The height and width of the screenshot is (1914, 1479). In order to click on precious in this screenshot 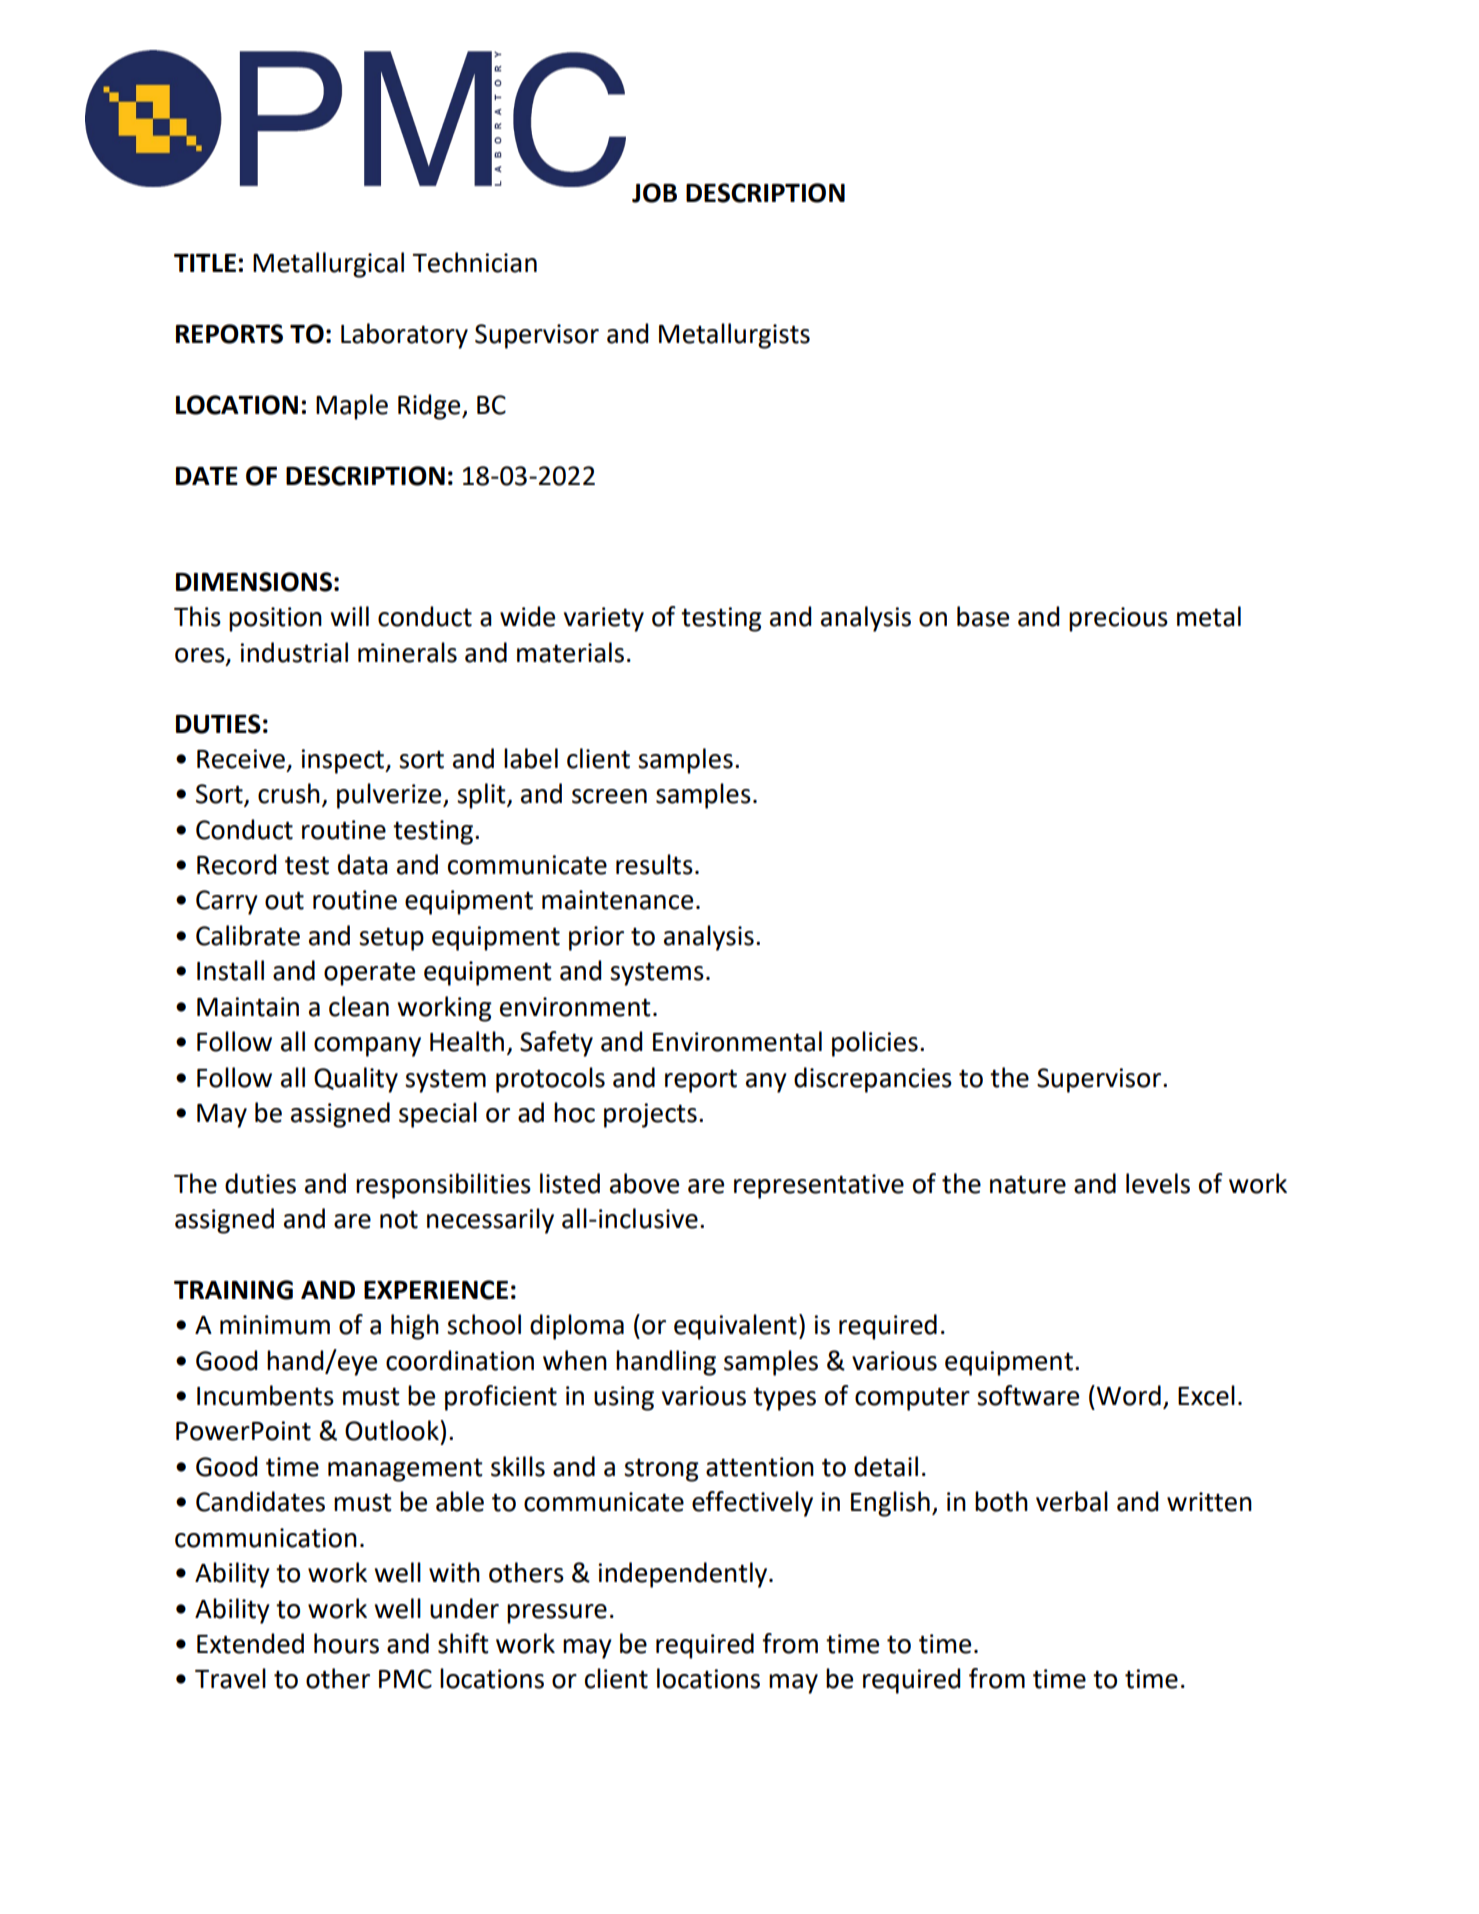, I will do `click(1118, 619)`.
